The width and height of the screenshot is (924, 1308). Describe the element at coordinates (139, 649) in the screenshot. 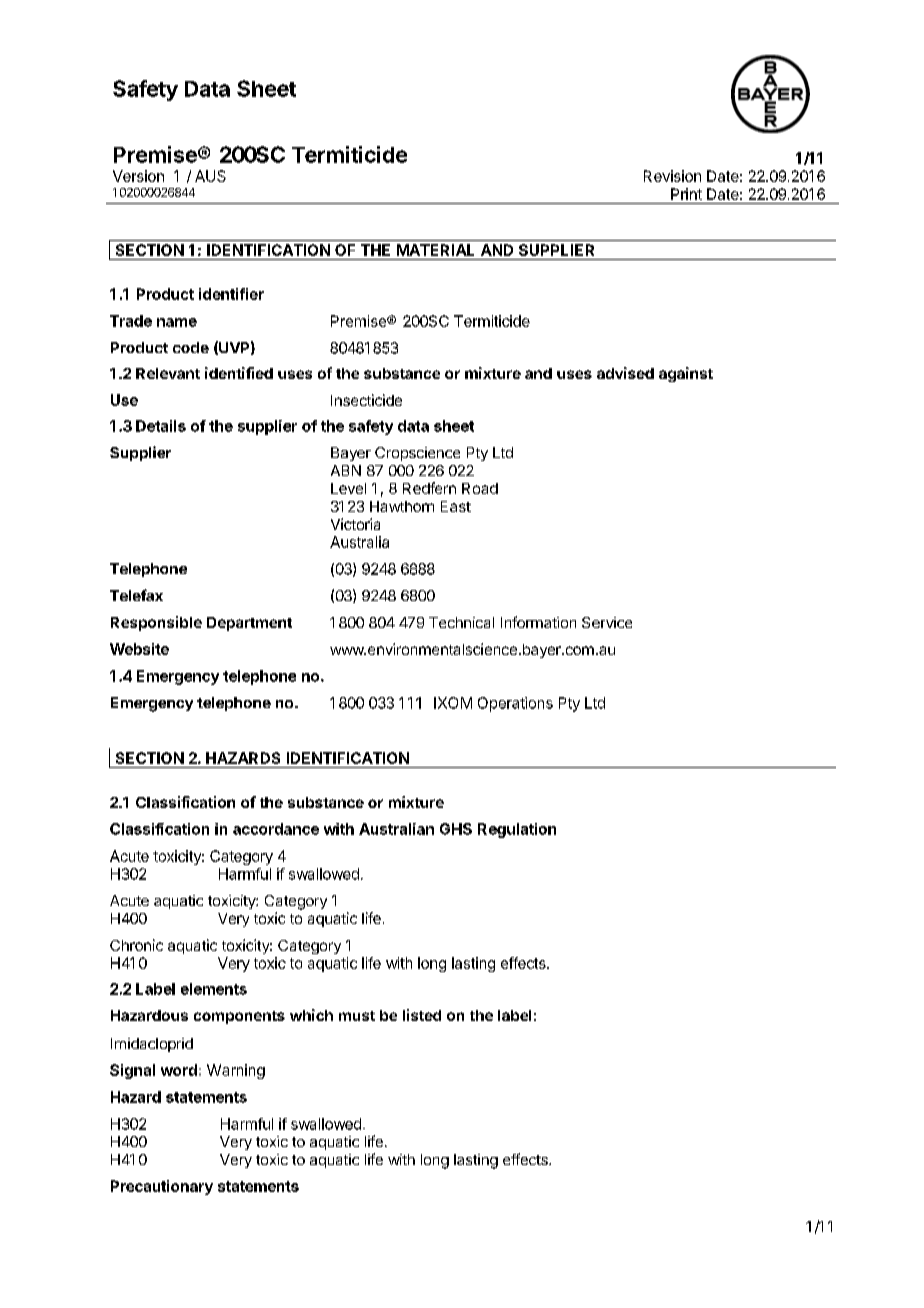

I see `Website` at that location.
